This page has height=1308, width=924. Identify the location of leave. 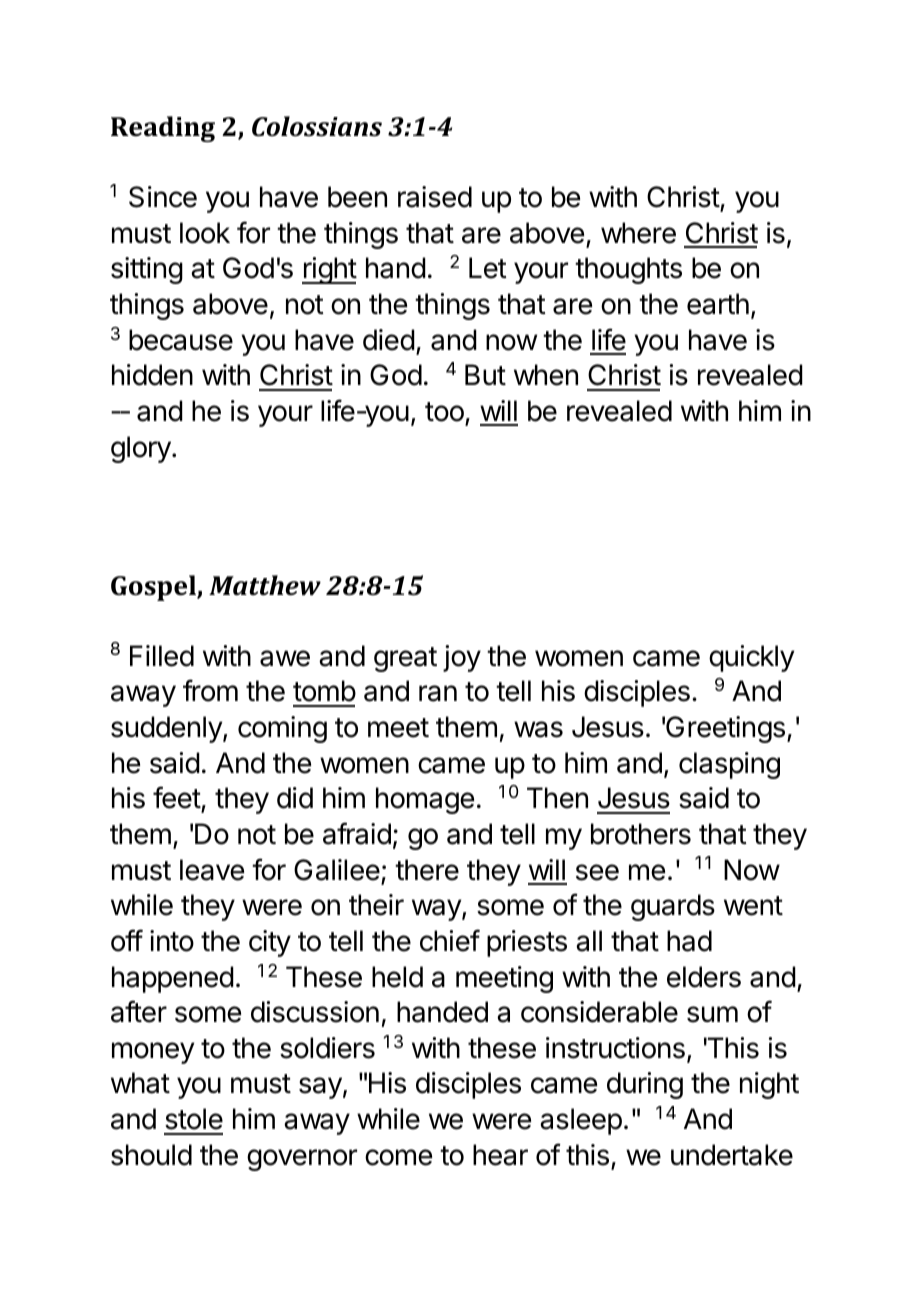
(212, 870).
